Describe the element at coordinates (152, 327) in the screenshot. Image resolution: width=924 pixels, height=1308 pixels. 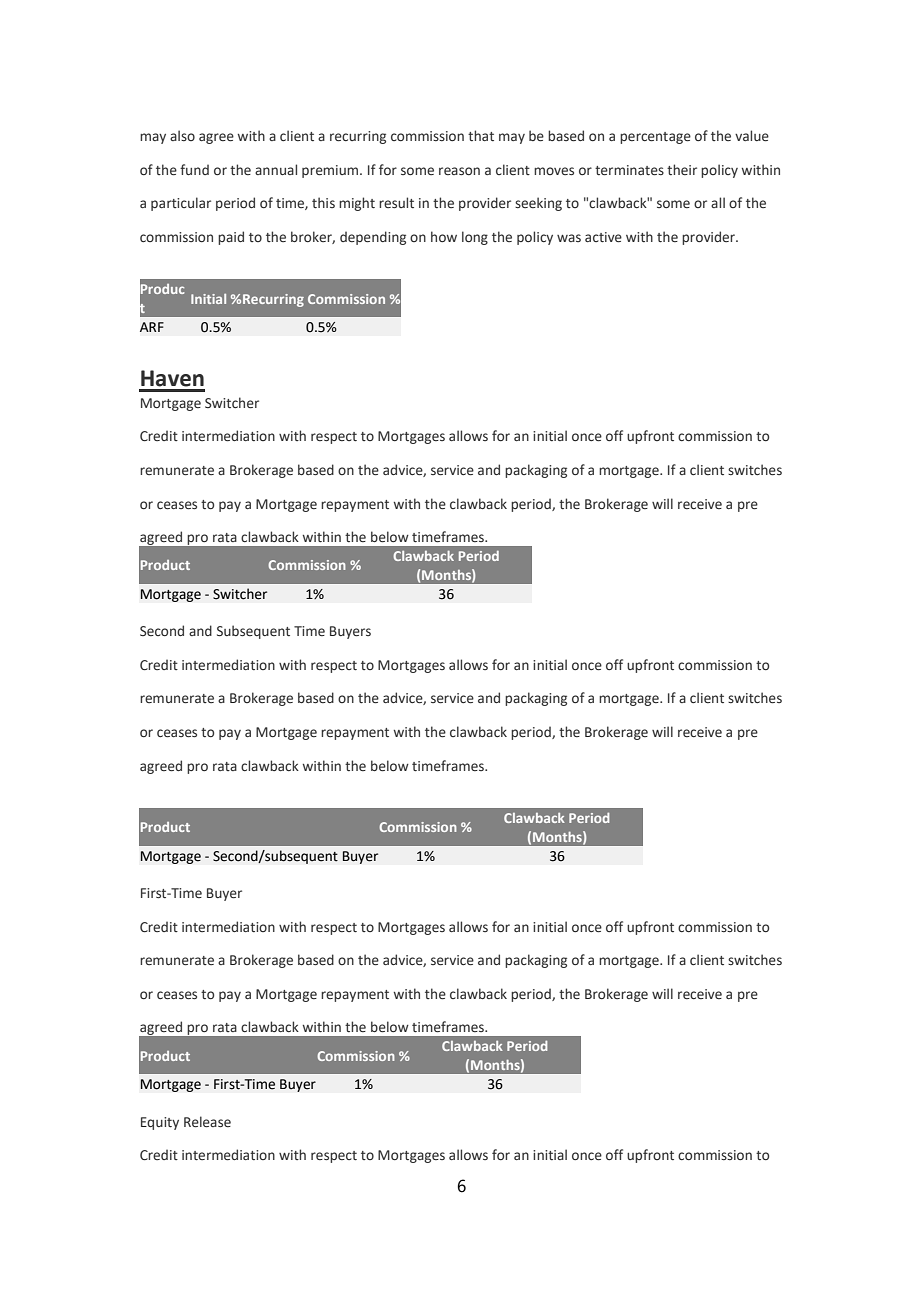
I see `ARF` at that location.
